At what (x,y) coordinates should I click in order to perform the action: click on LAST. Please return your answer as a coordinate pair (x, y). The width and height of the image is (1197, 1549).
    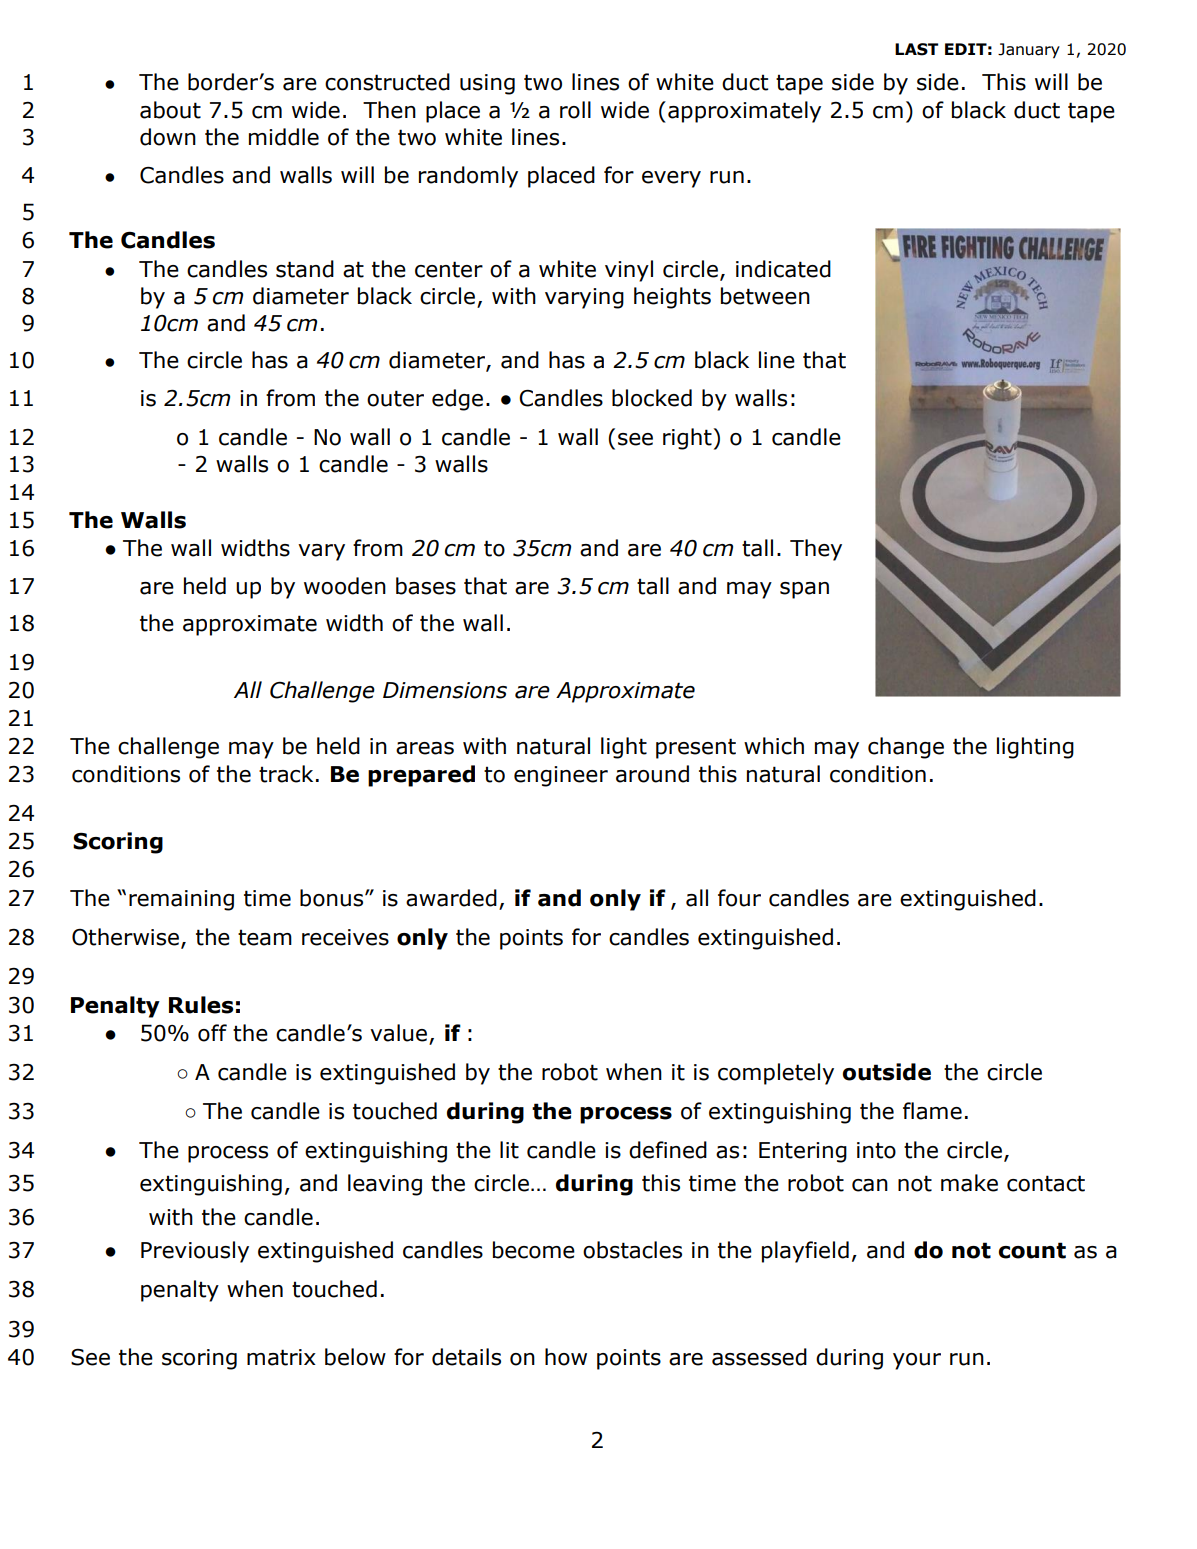
    Looking at the image, I should click on (916, 49).
